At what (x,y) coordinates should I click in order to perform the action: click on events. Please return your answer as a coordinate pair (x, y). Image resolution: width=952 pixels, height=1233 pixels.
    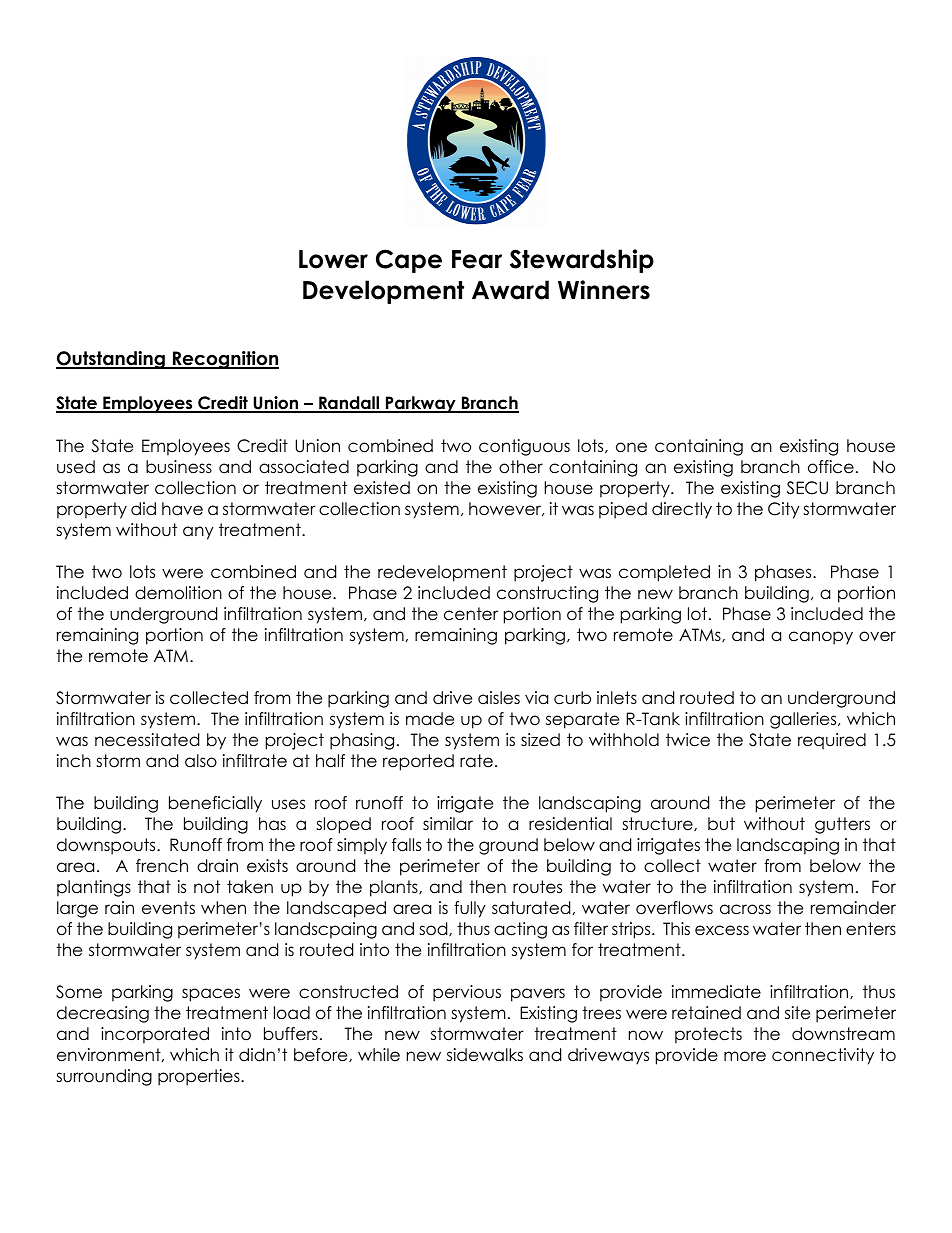
    Looking at the image, I should click on (168, 908).
